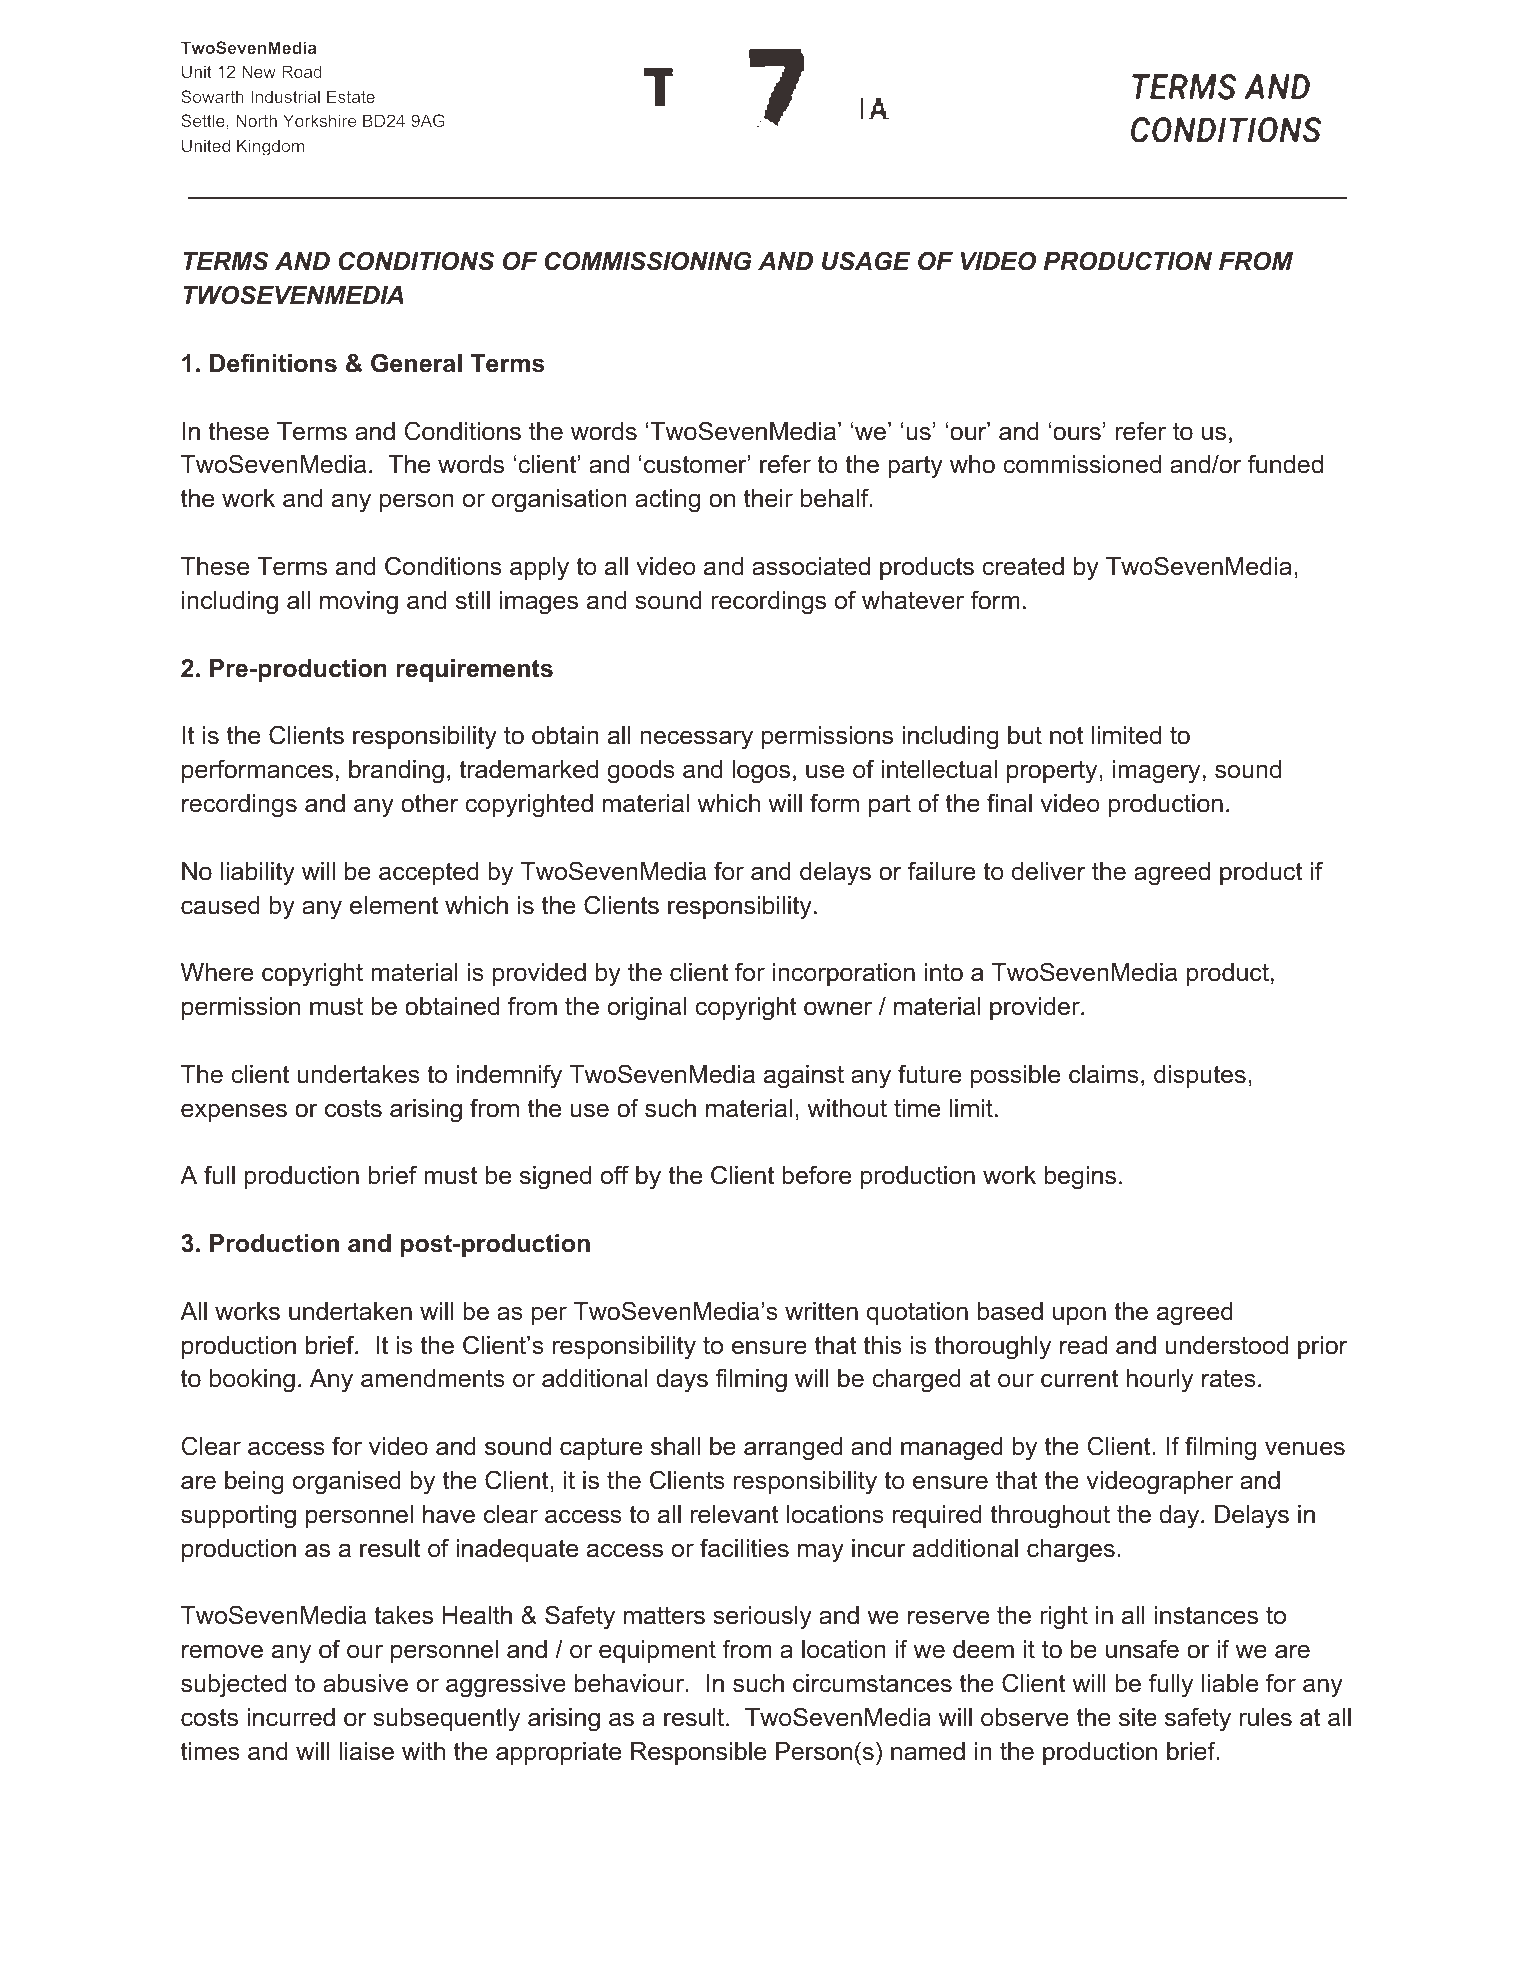 The width and height of the screenshot is (1535, 1986). I want to click on Yorkshire, so click(319, 120).
